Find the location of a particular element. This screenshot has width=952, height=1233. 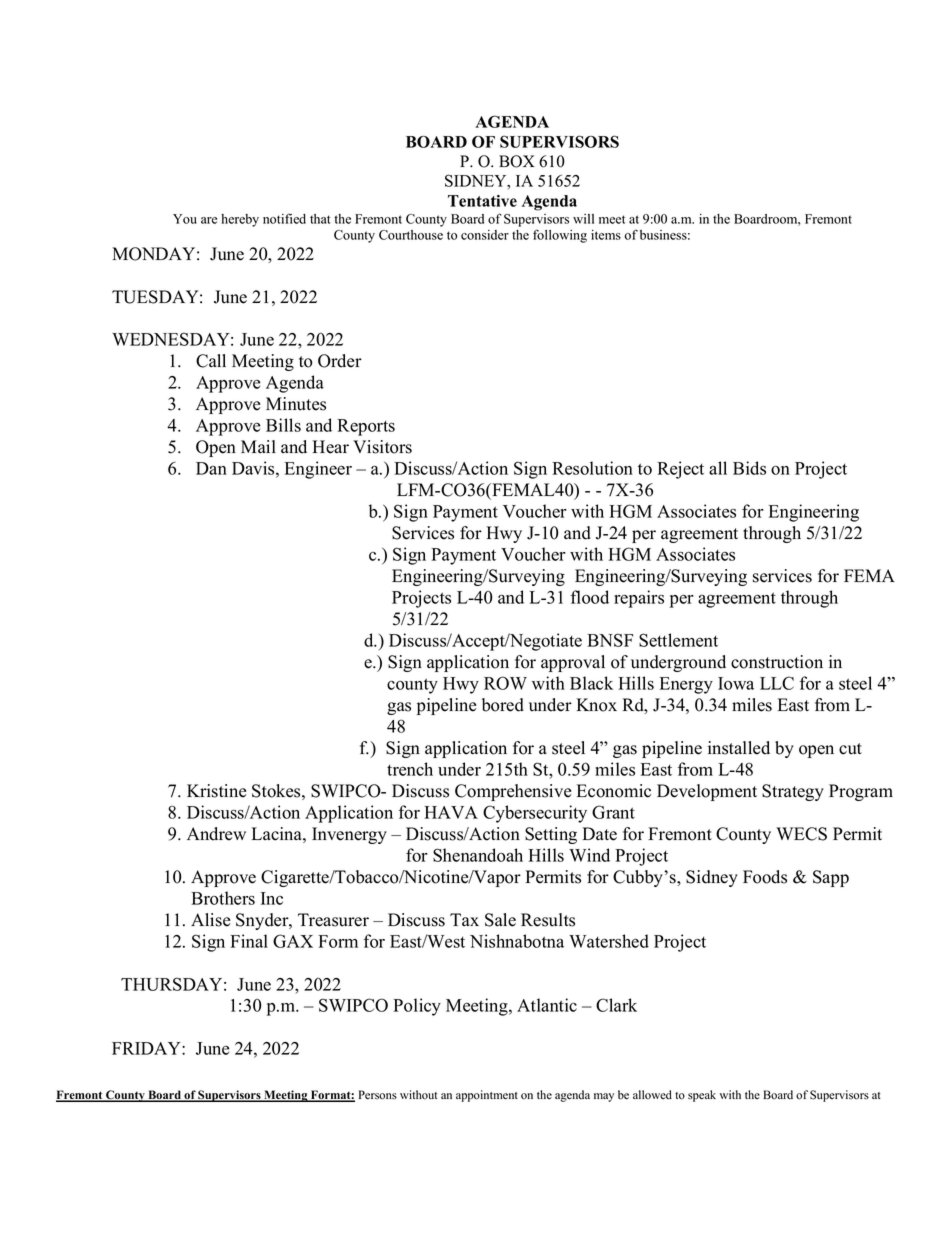

FRIDAY is located at coordinates (147, 1048).
